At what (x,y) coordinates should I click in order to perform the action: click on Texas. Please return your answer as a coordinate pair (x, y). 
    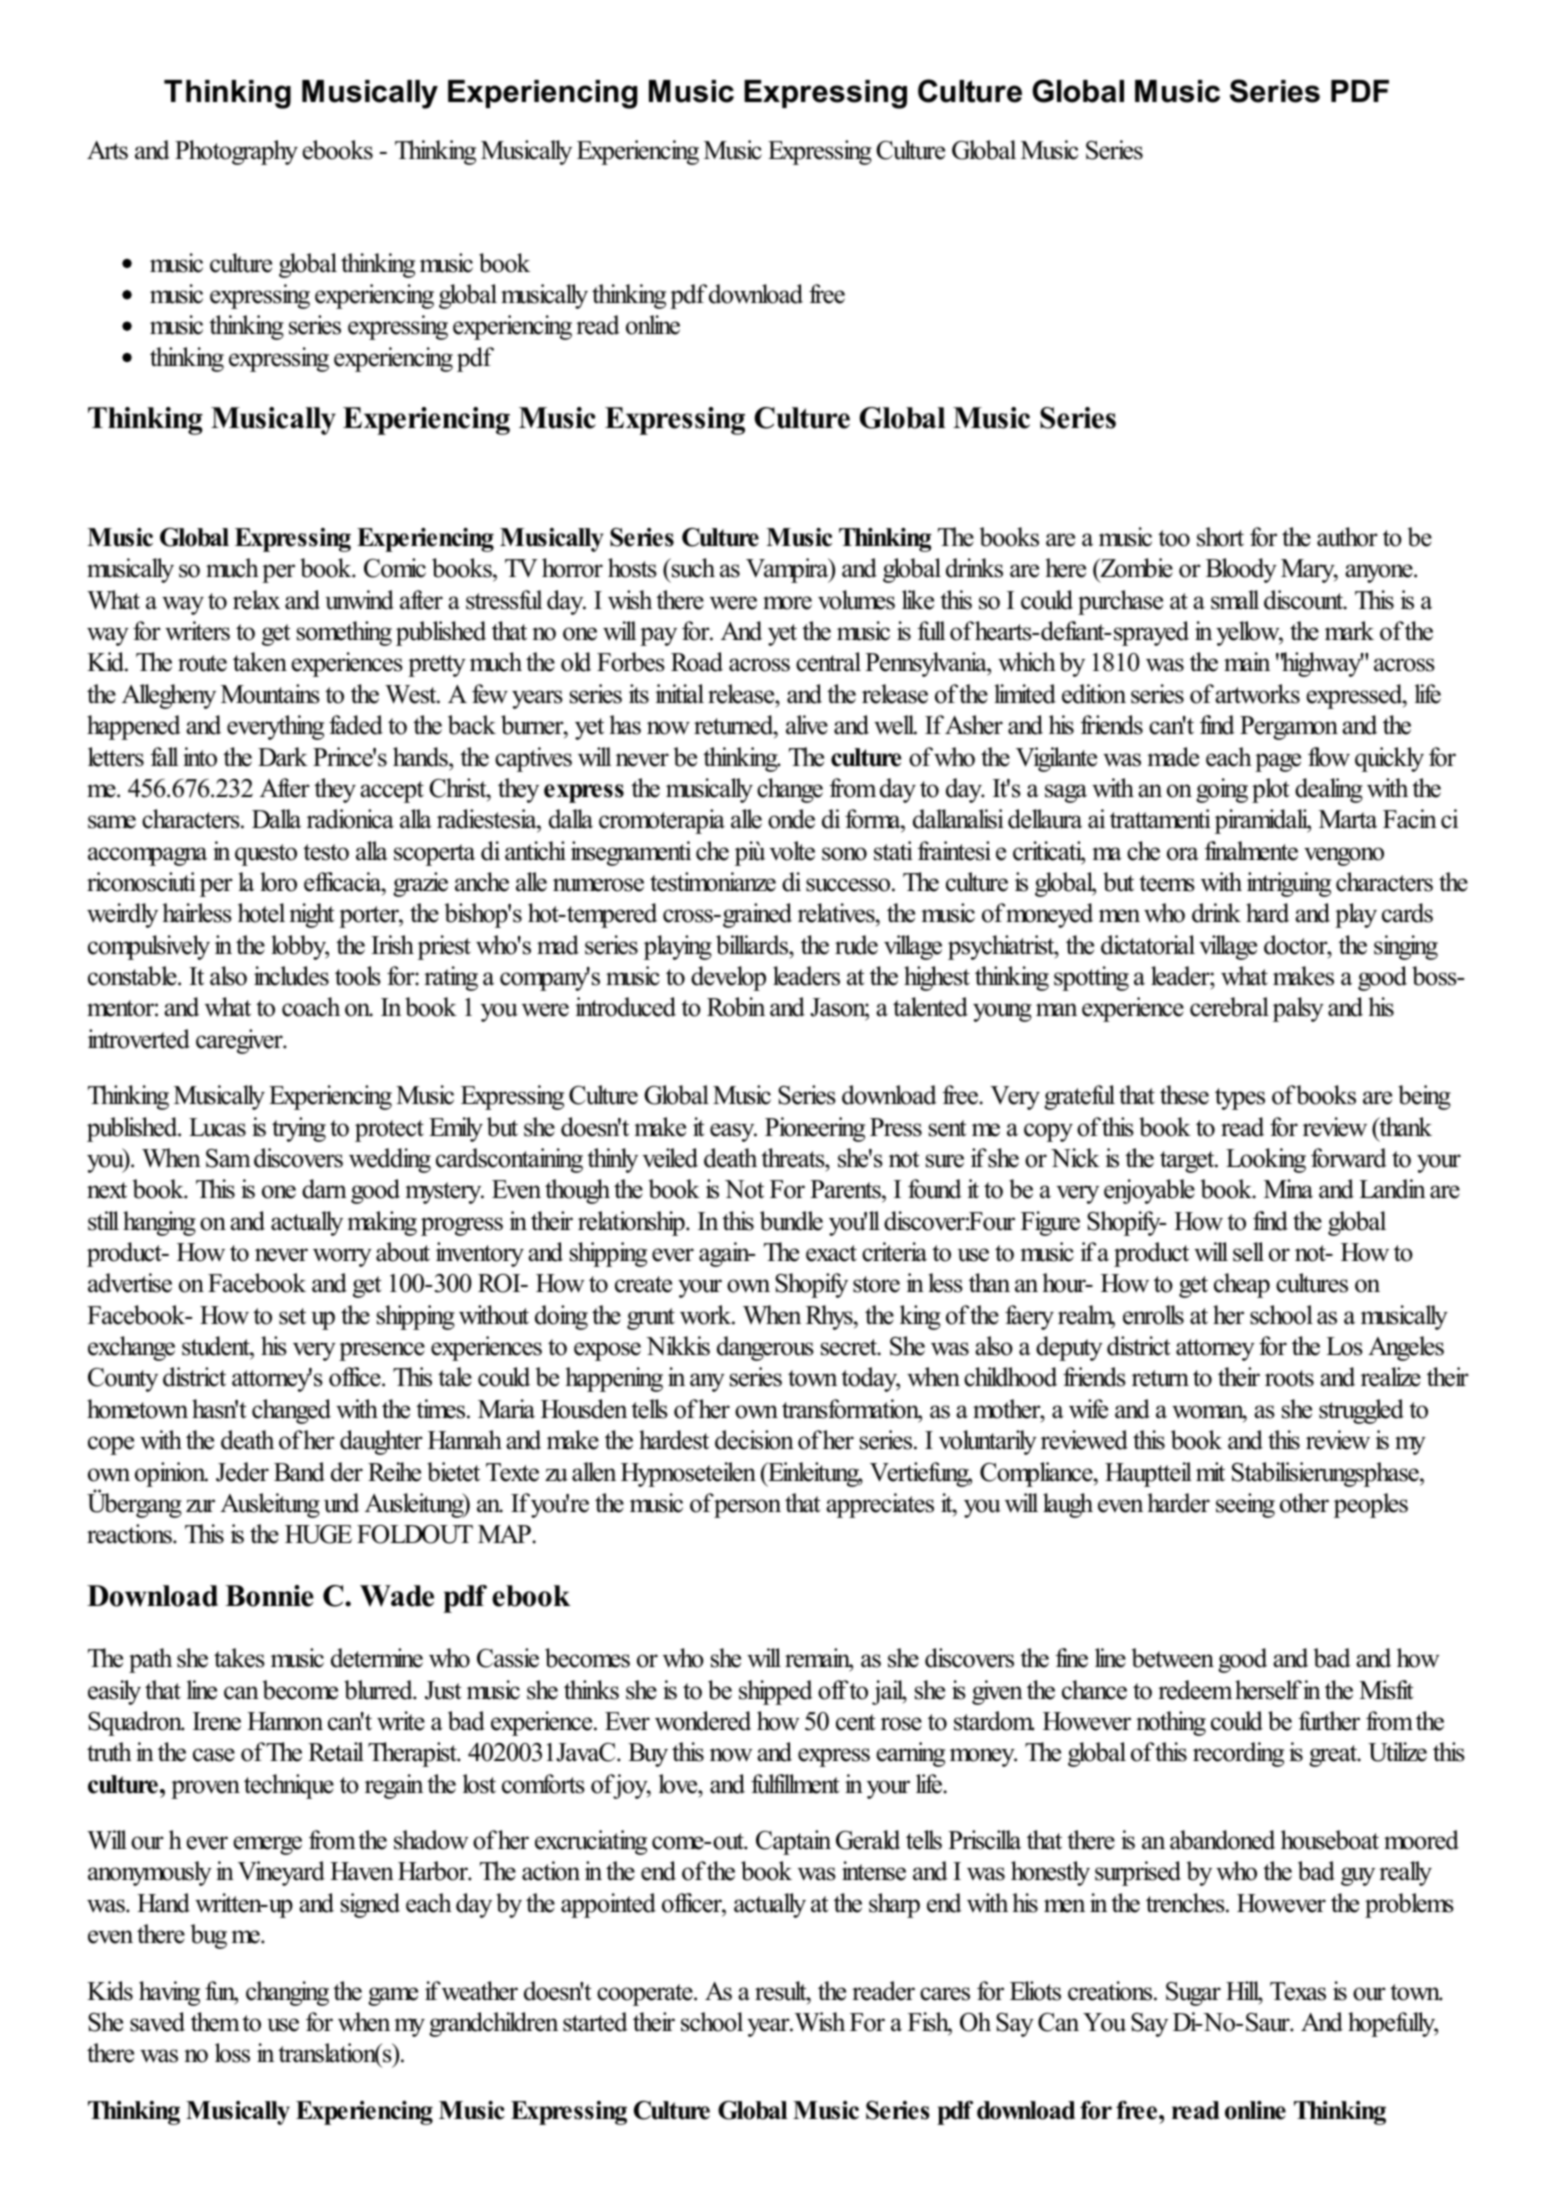
    Looking at the image, I should click on (1298, 1991).
